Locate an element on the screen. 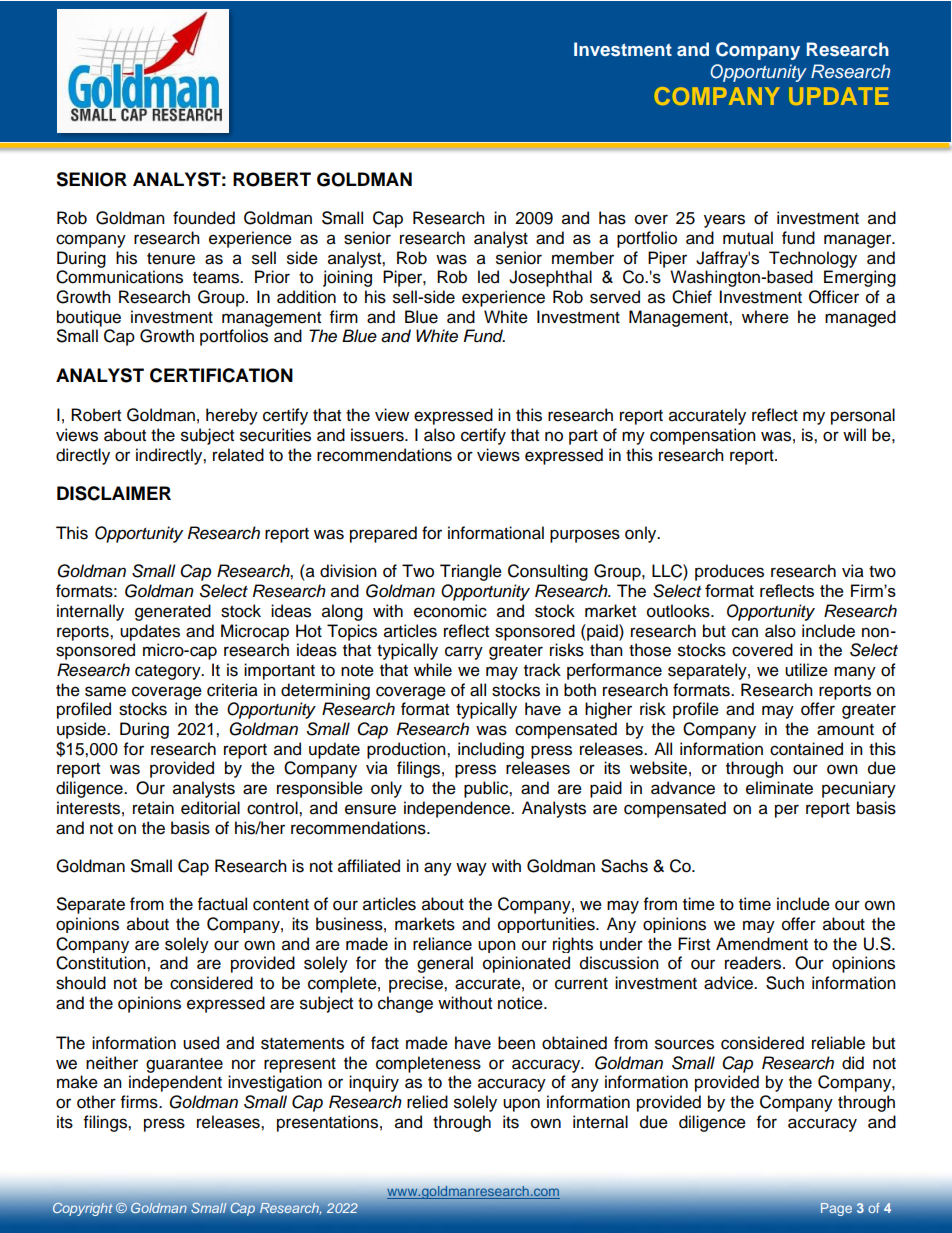 The image size is (952, 1233). generated is located at coordinates (173, 612).
